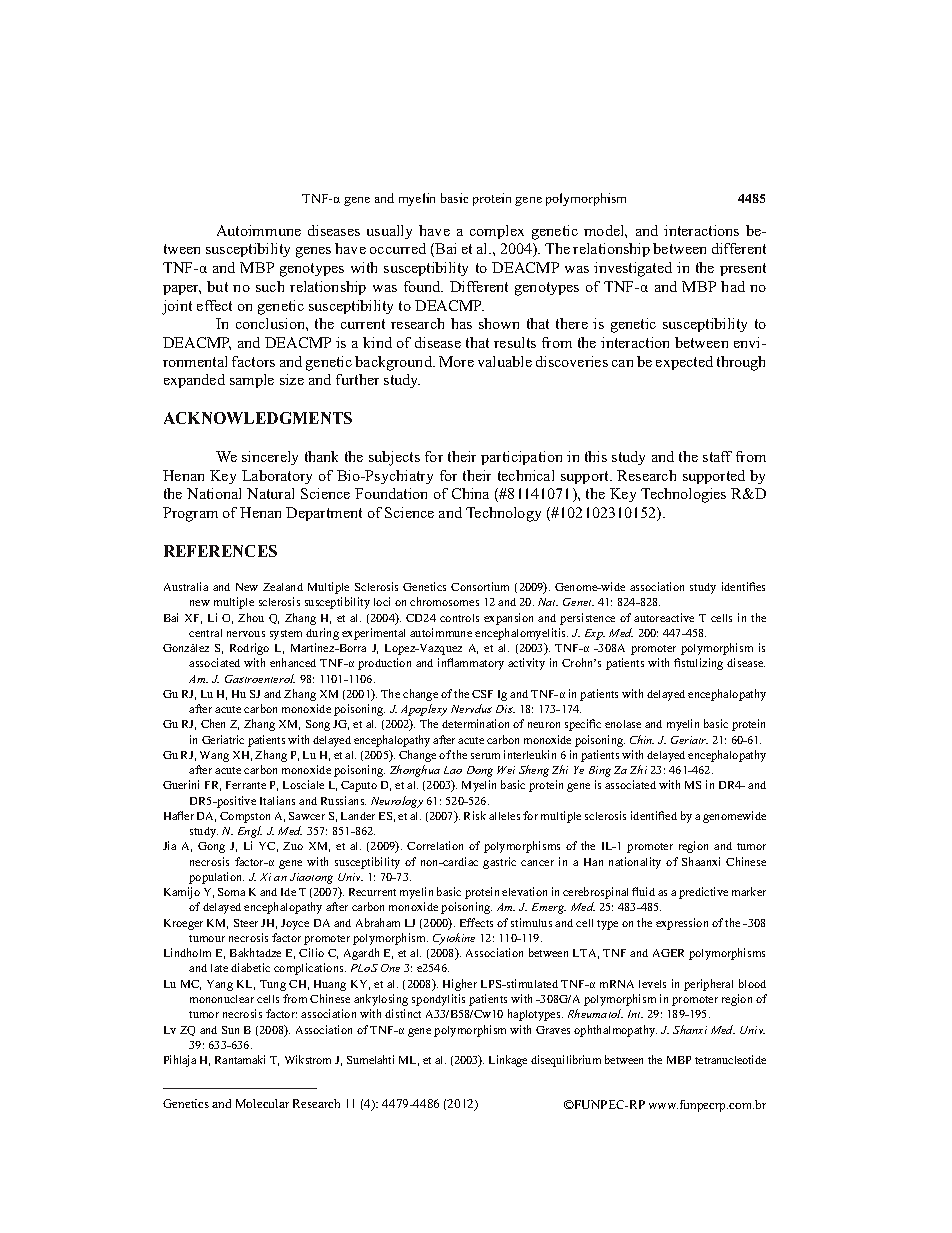  I want to click on complex, so click(497, 232).
